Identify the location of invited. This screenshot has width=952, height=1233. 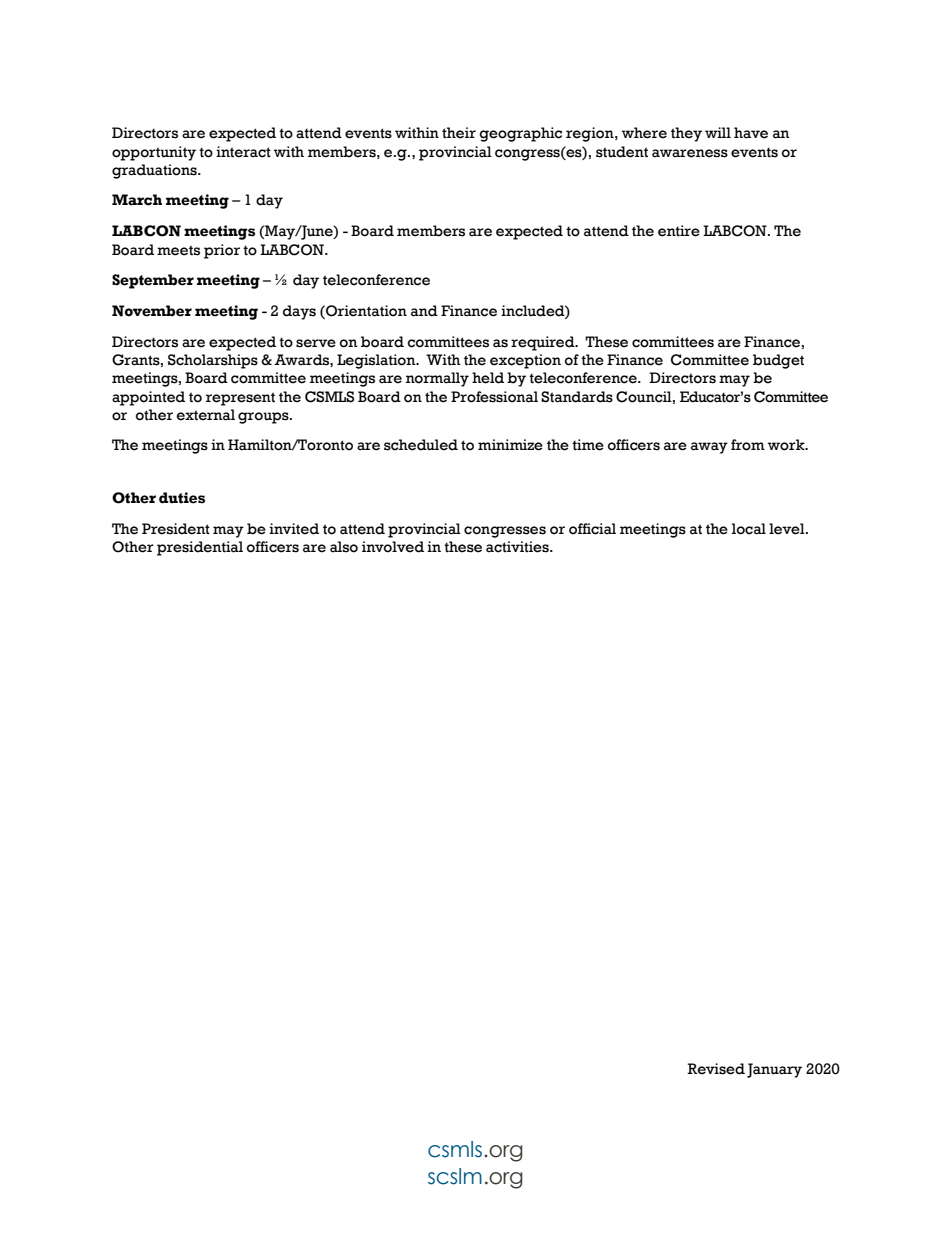
(294, 529).
